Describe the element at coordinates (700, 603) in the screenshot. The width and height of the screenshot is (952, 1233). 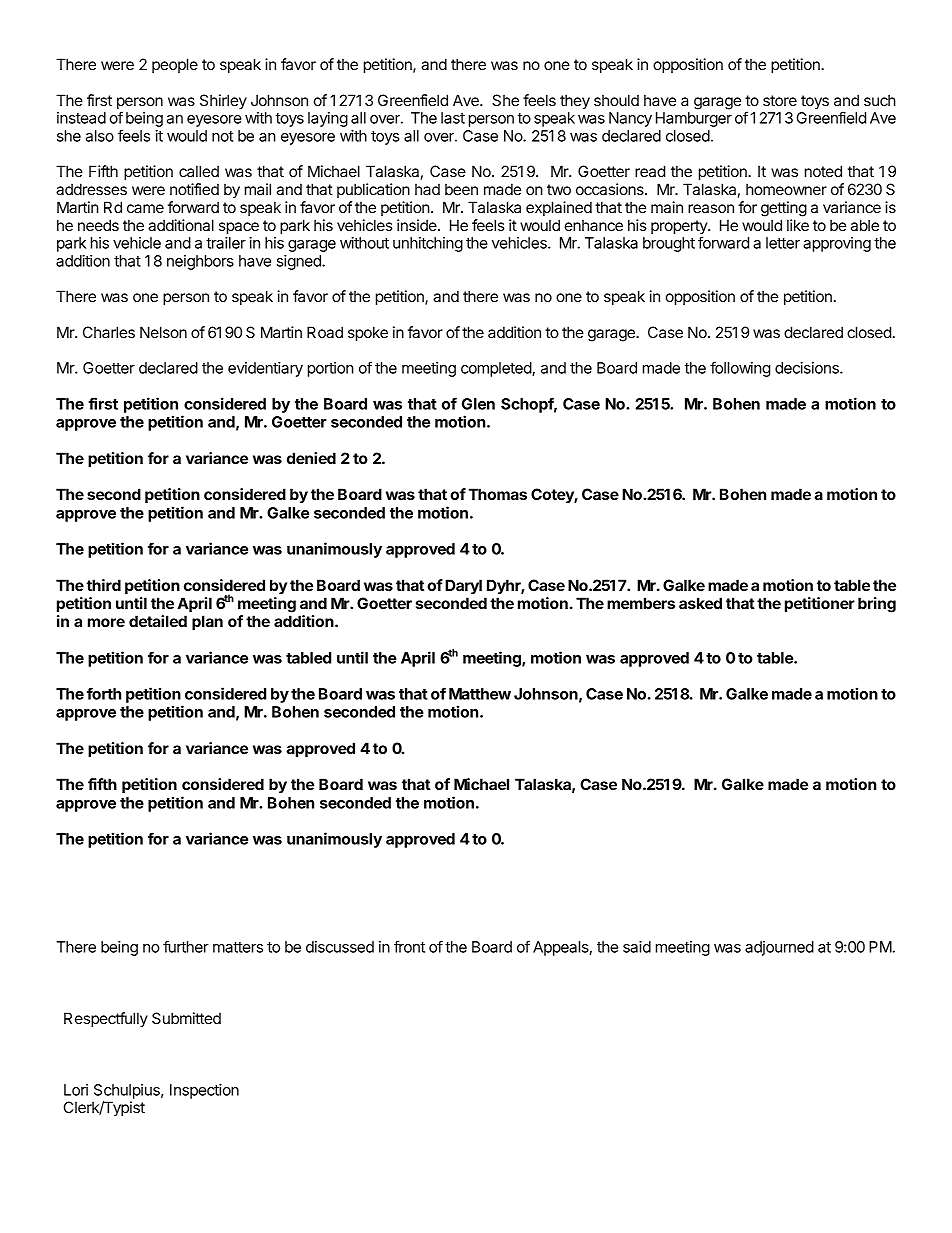
I see `asked` at that location.
